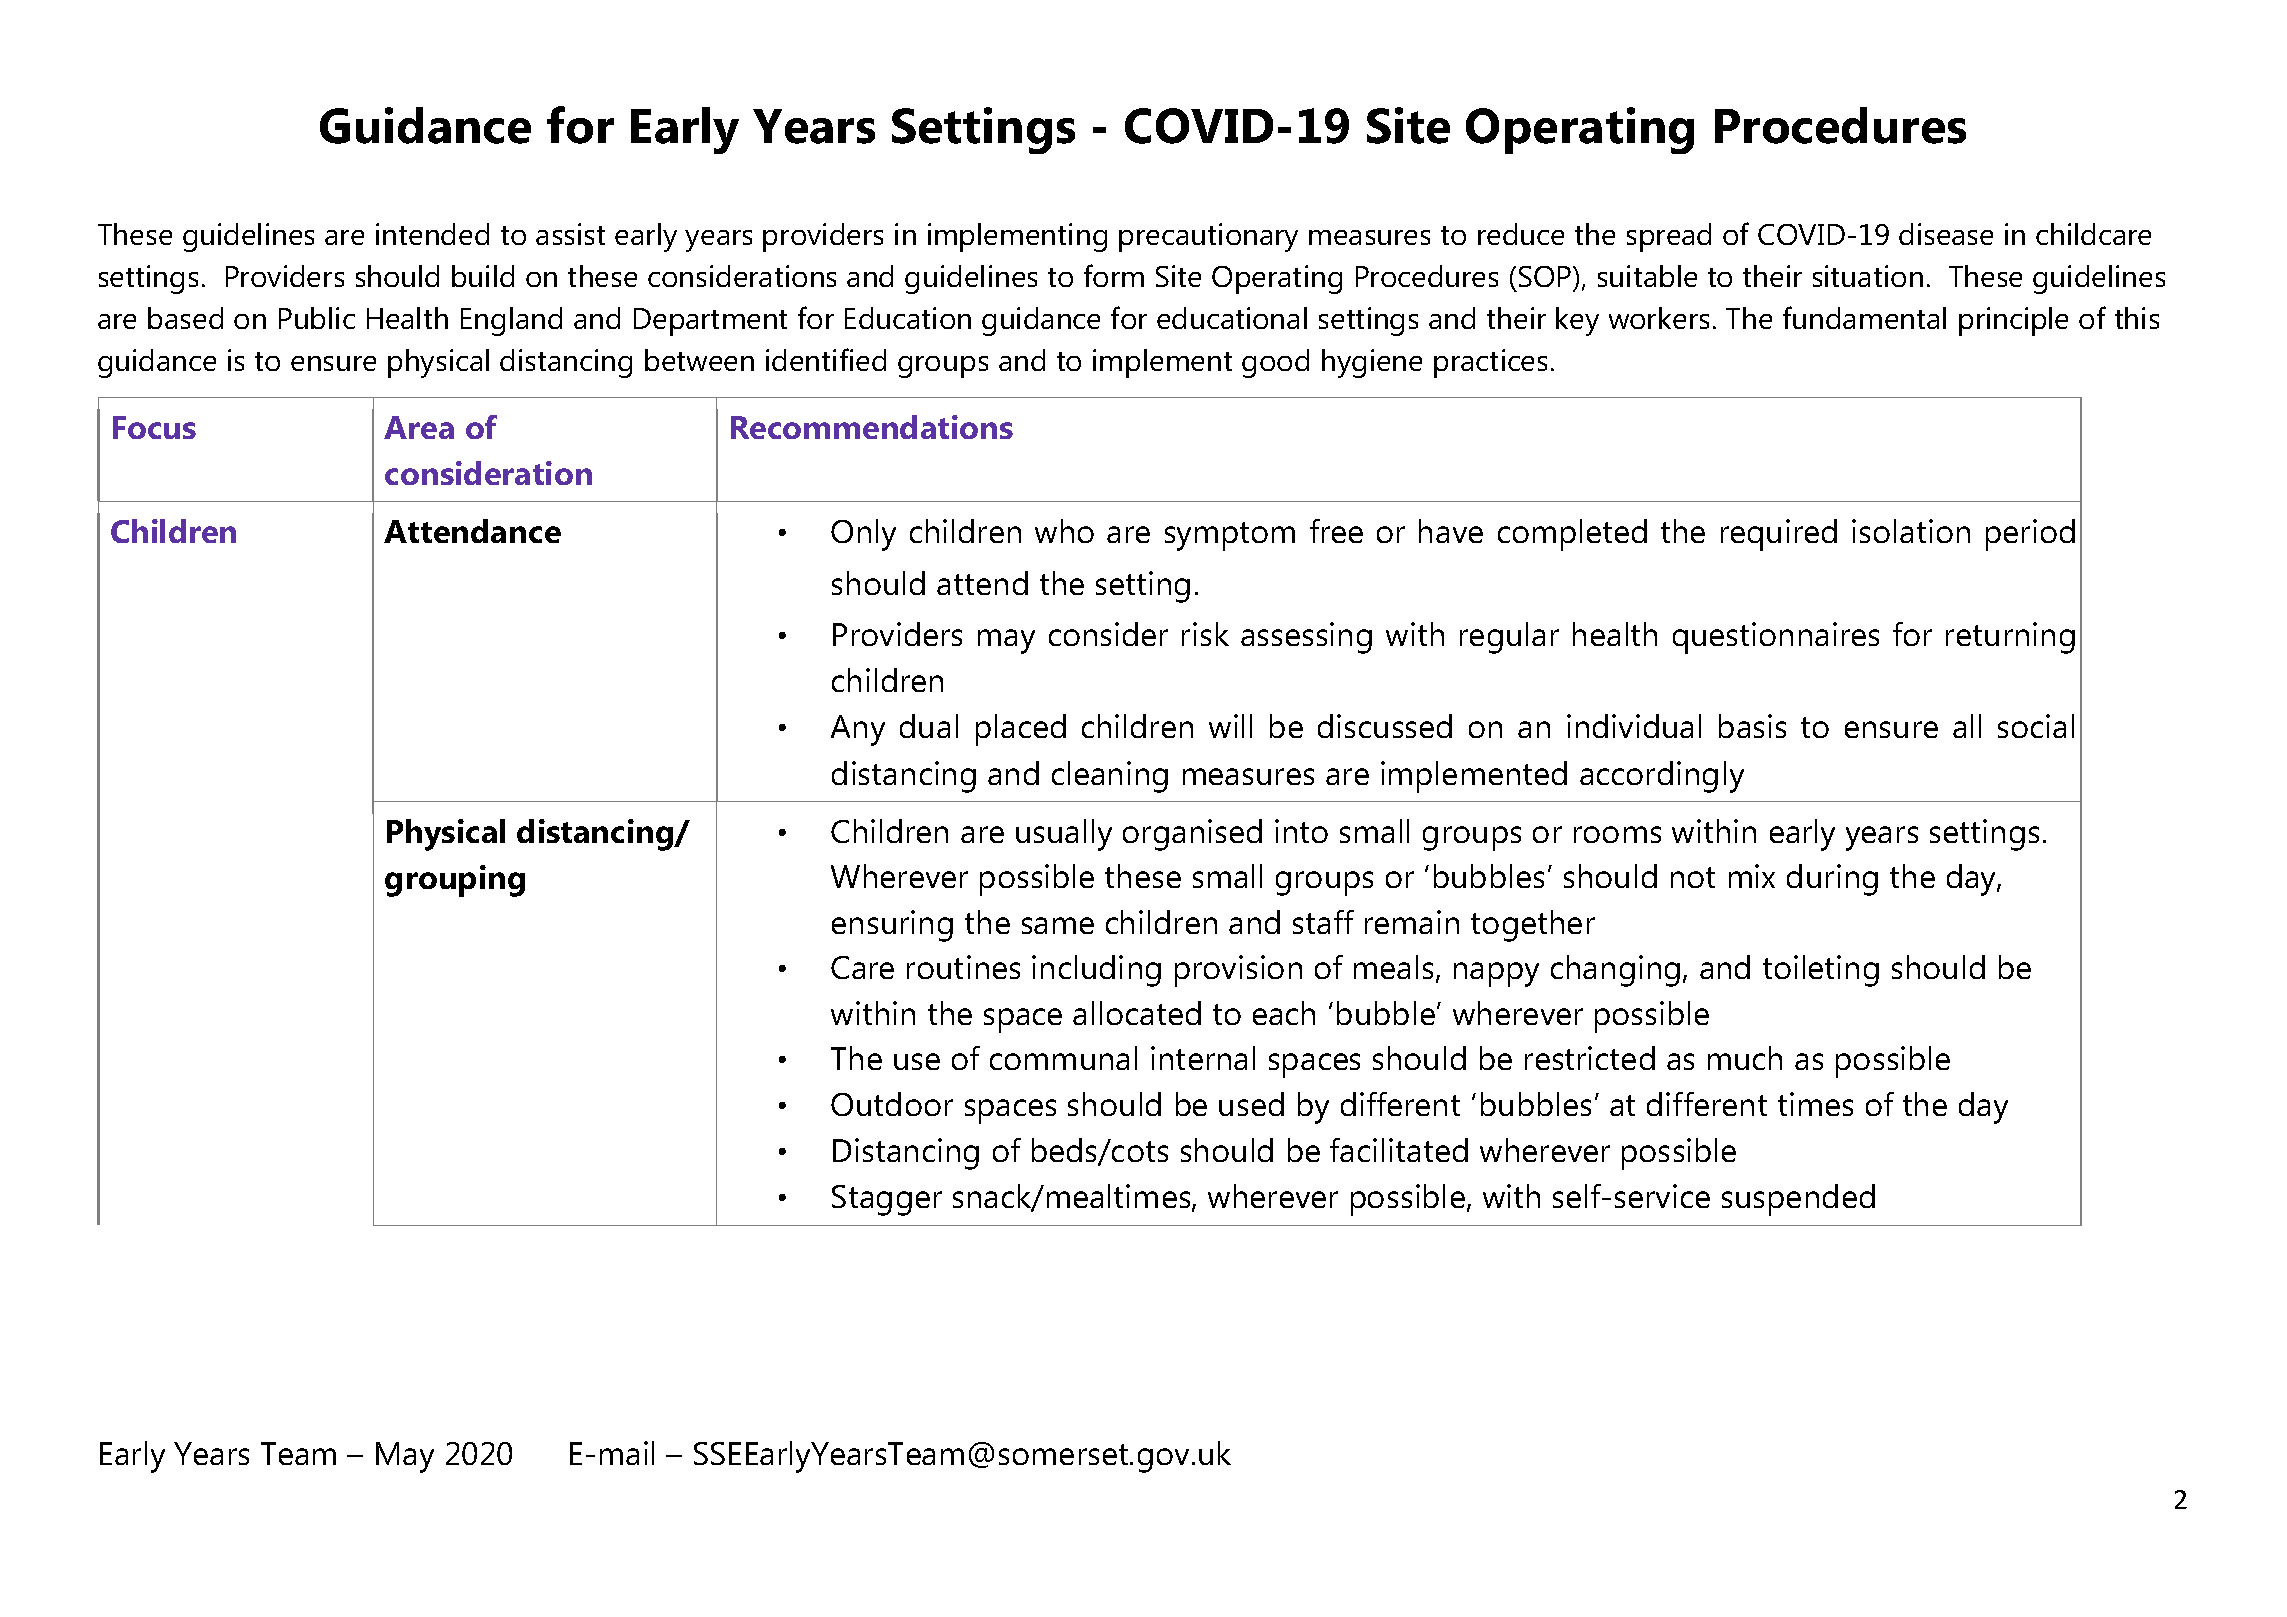 The image size is (2287, 1617). What do you see at coordinates (1868, 276) in the screenshot?
I see `situation` at bounding box center [1868, 276].
